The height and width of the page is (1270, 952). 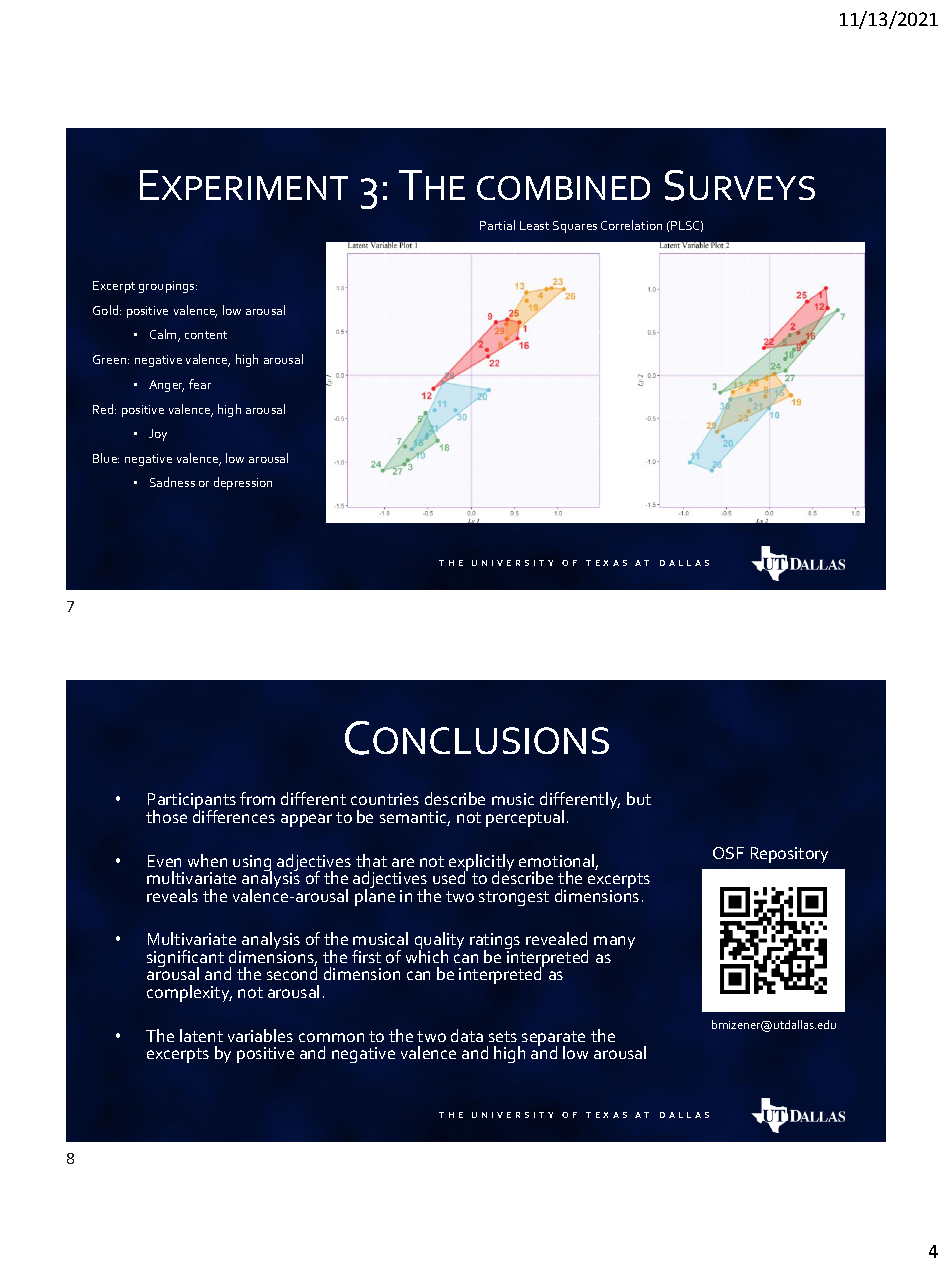 I want to click on depression, so click(x=243, y=483).
